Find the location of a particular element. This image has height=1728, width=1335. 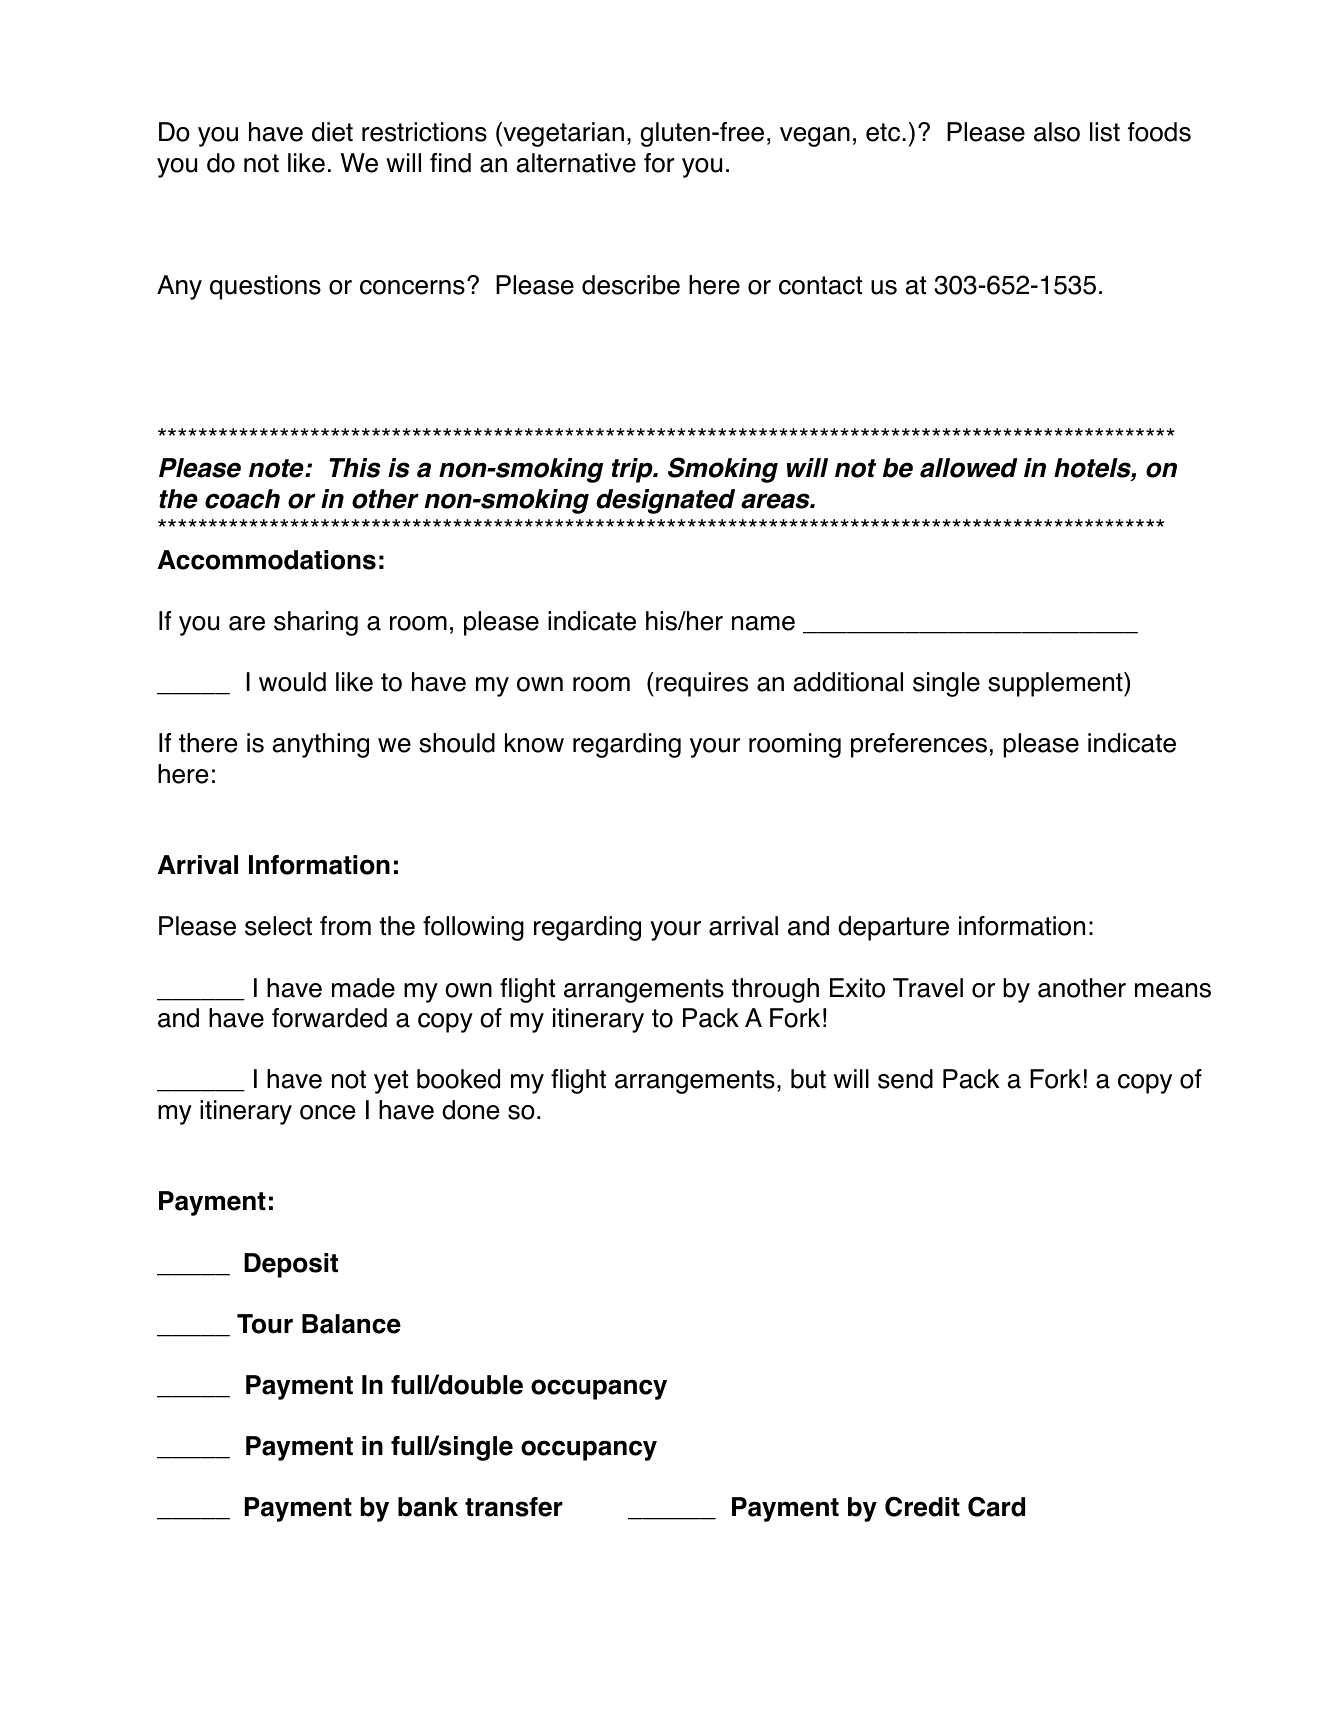

bank is located at coordinates (428, 1507).
